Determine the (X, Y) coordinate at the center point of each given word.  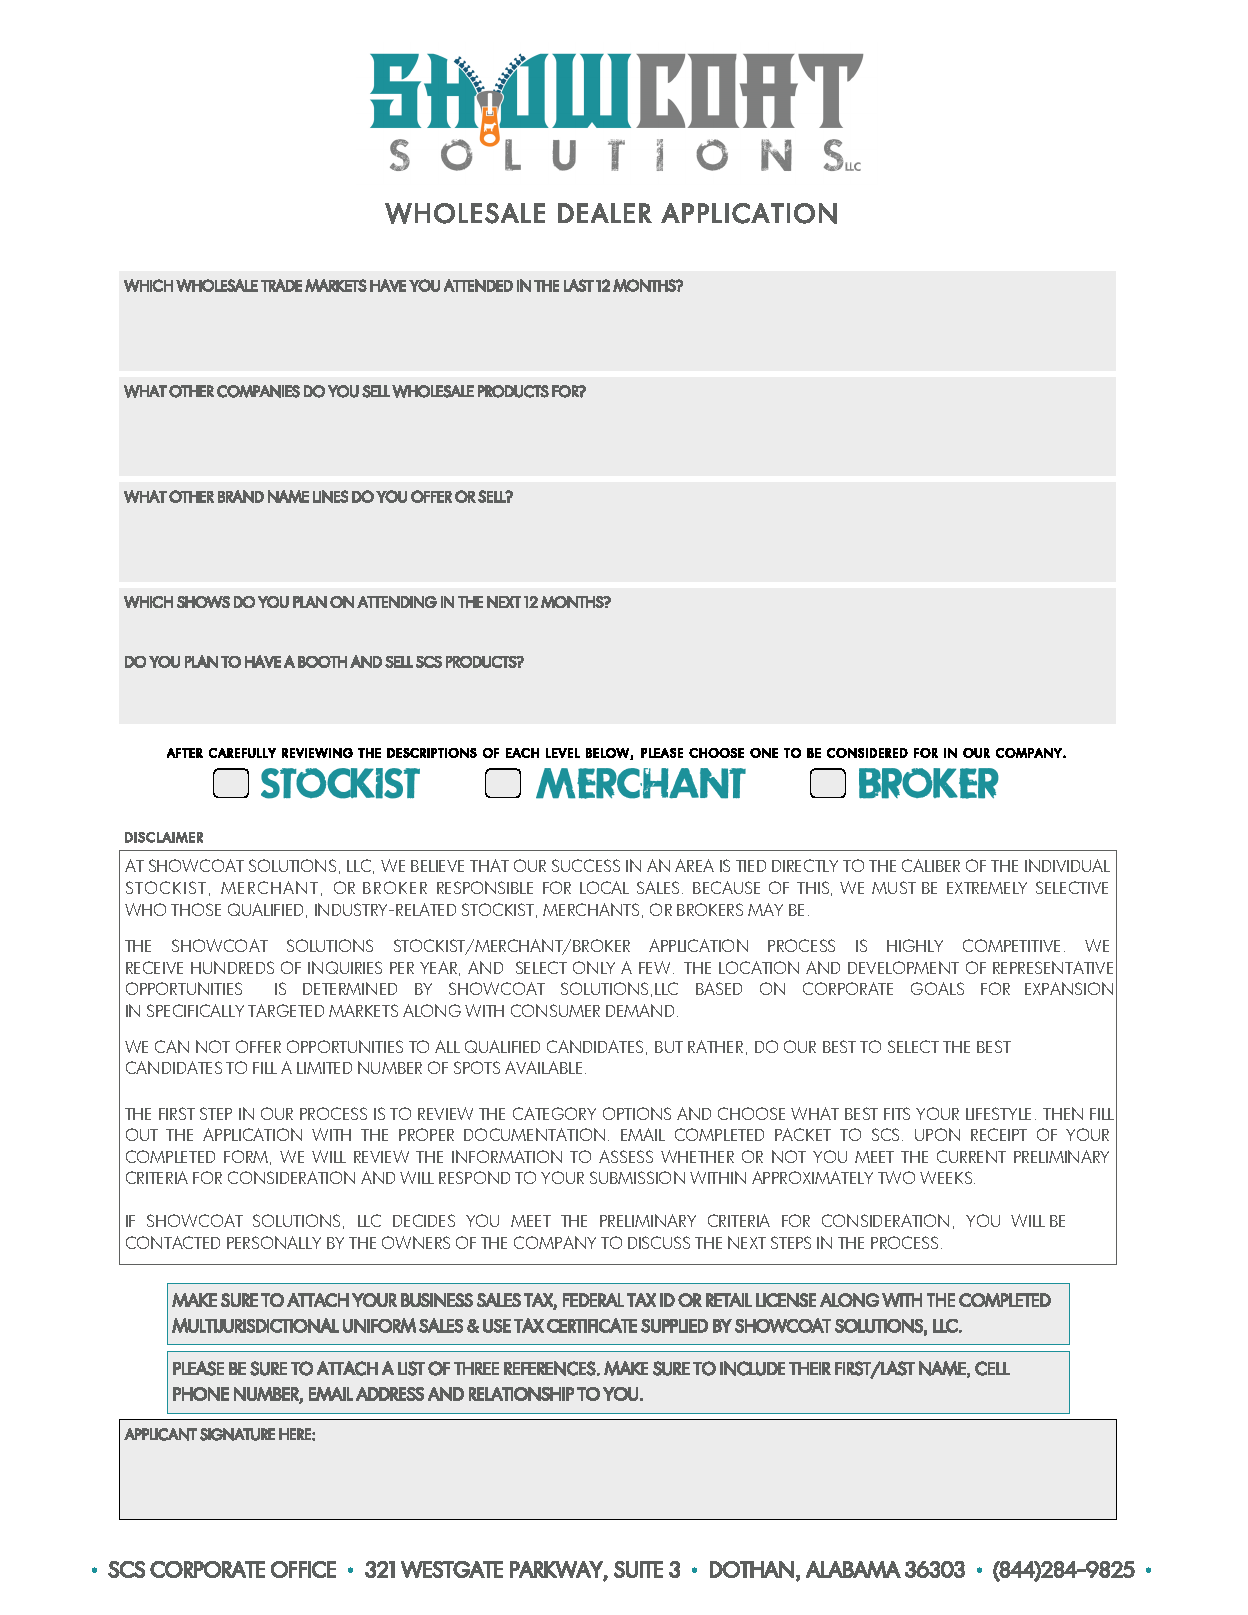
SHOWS (203, 602)
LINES (330, 496)
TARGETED (286, 1010)
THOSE (196, 909)
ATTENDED (478, 285)
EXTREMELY (987, 888)
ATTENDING (397, 602)
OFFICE (303, 1569)
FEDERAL (593, 1300)
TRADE (281, 285)
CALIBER (931, 865)
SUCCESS (586, 865)
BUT (669, 1047)
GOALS (937, 988)
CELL (992, 1368)
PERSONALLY (274, 1242)
